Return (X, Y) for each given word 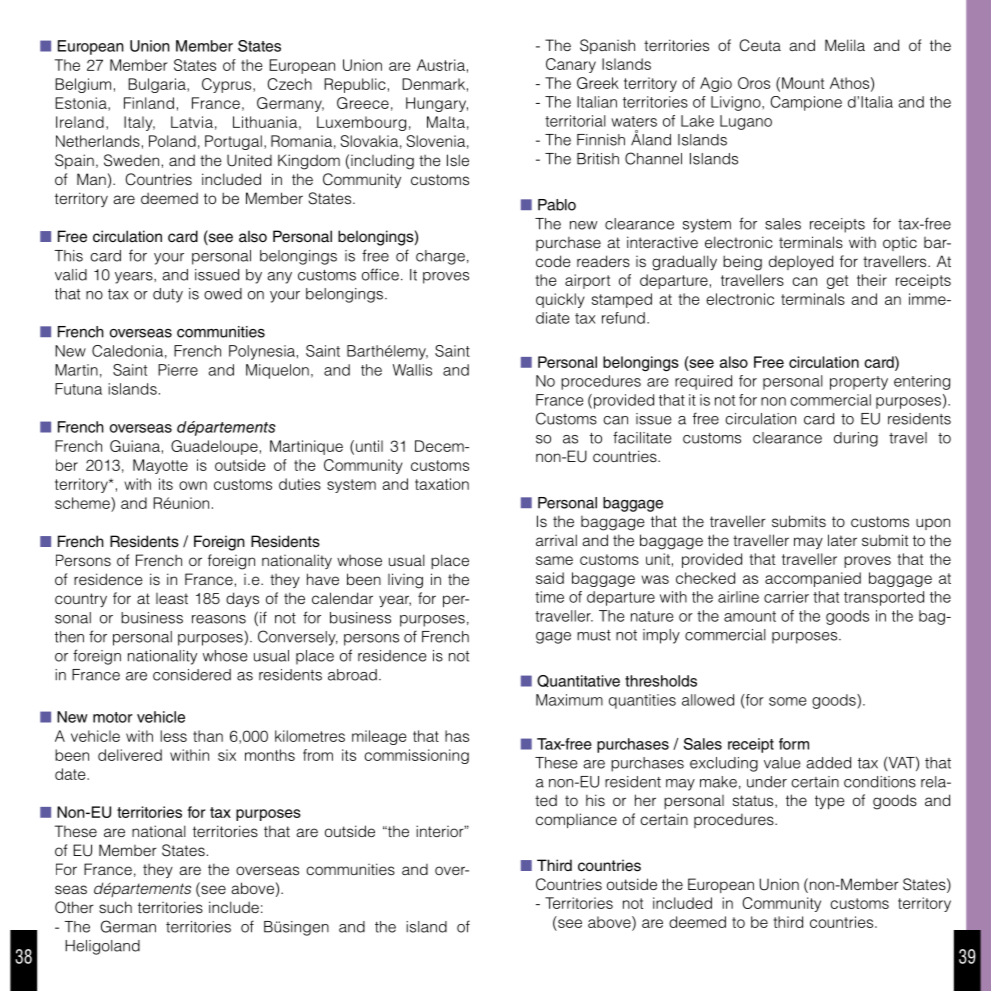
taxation (442, 484)
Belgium (83, 85)
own (193, 485)
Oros (754, 83)
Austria (441, 65)
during (856, 439)
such (115, 907)
